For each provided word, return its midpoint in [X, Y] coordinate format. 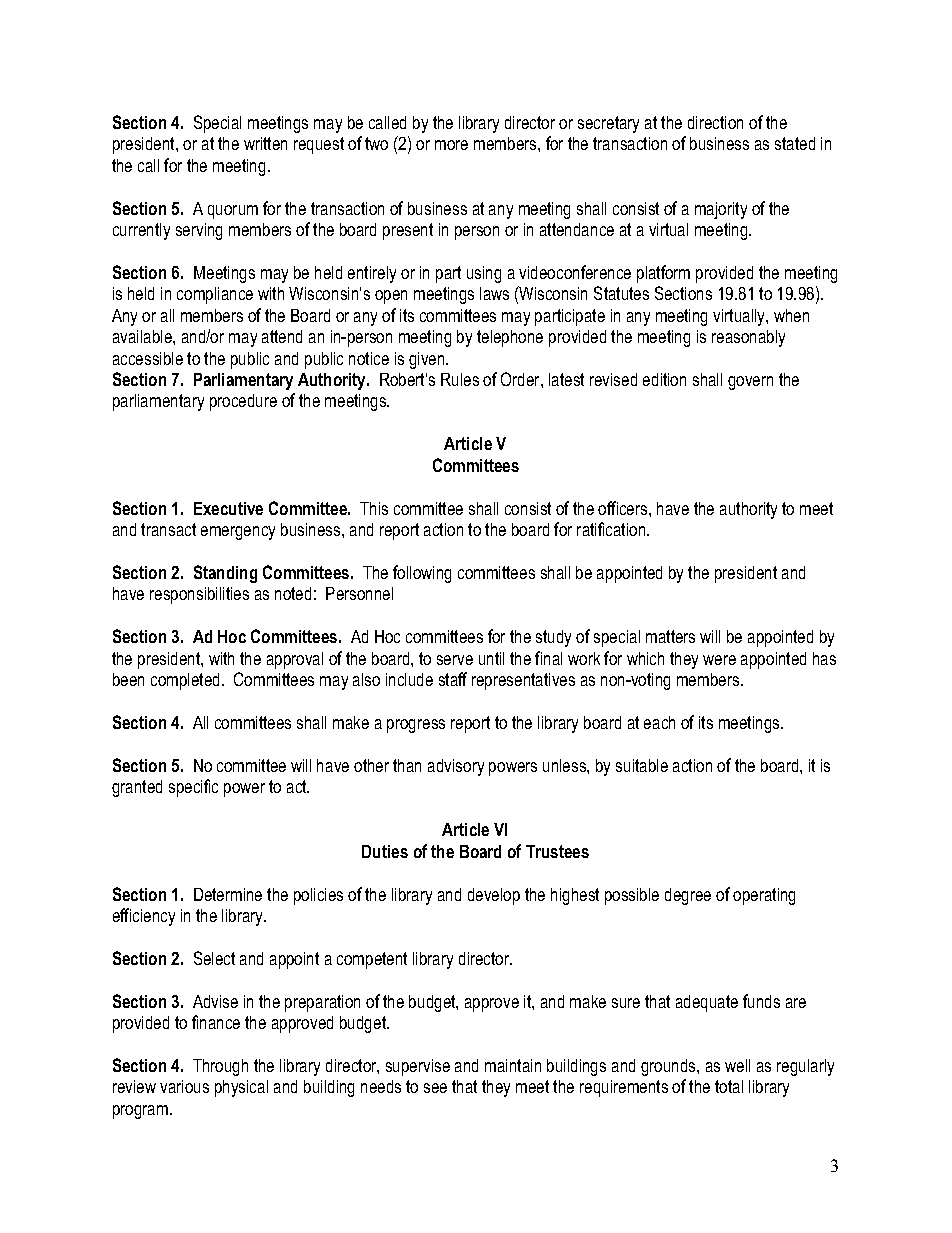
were [719, 660]
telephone [510, 338]
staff [453, 679]
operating [764, 896]
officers [624, 508]
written [265, 143]
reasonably [748, 338]
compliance [215, 295]
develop [494, 896]
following [422, 574]
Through [220, 1067]
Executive [228, 508]
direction [715, 122]
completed [185, 681]
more [451, 145]
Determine [228, 894]
